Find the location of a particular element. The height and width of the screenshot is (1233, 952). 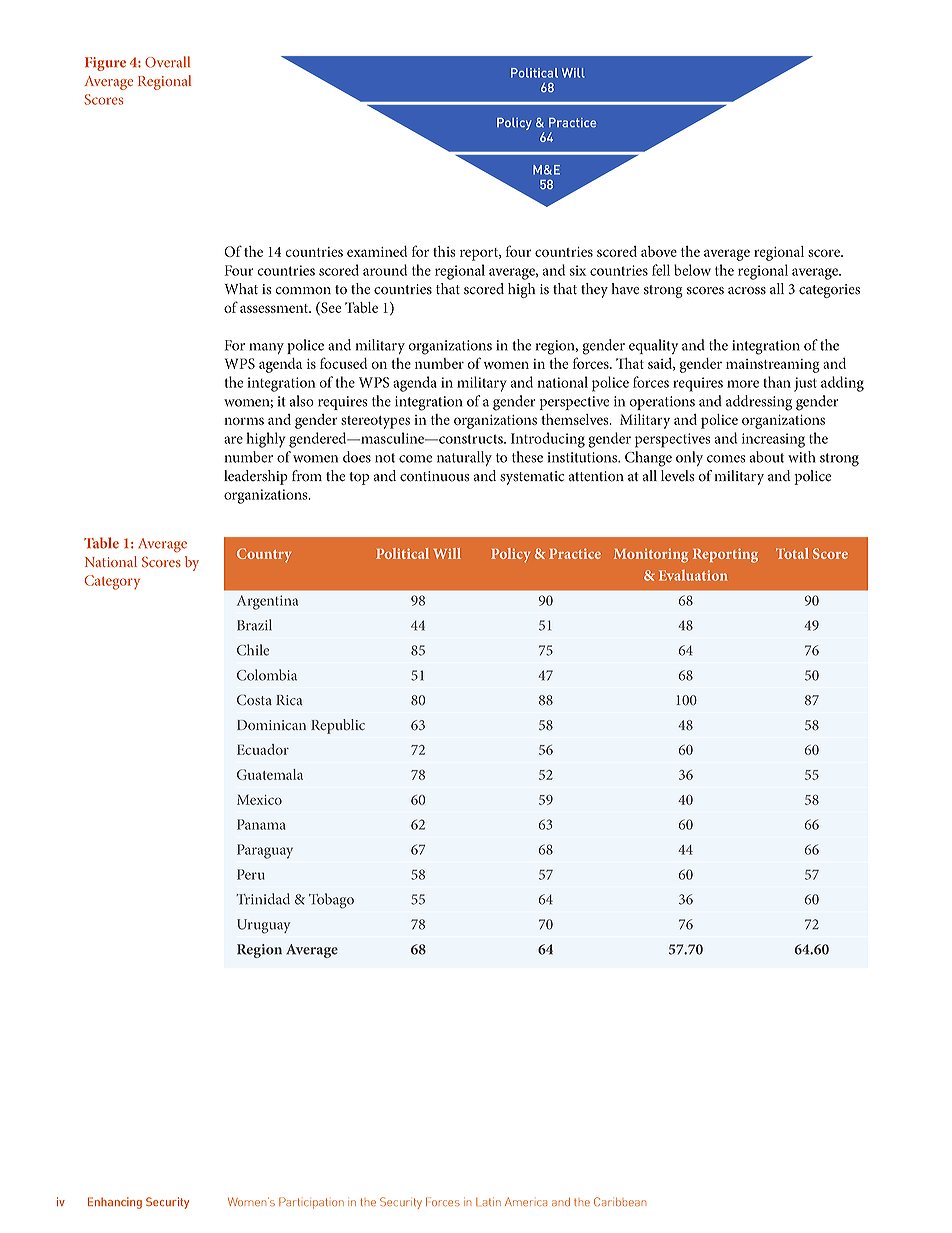

Tobago is located at coordinates (331, 901).
